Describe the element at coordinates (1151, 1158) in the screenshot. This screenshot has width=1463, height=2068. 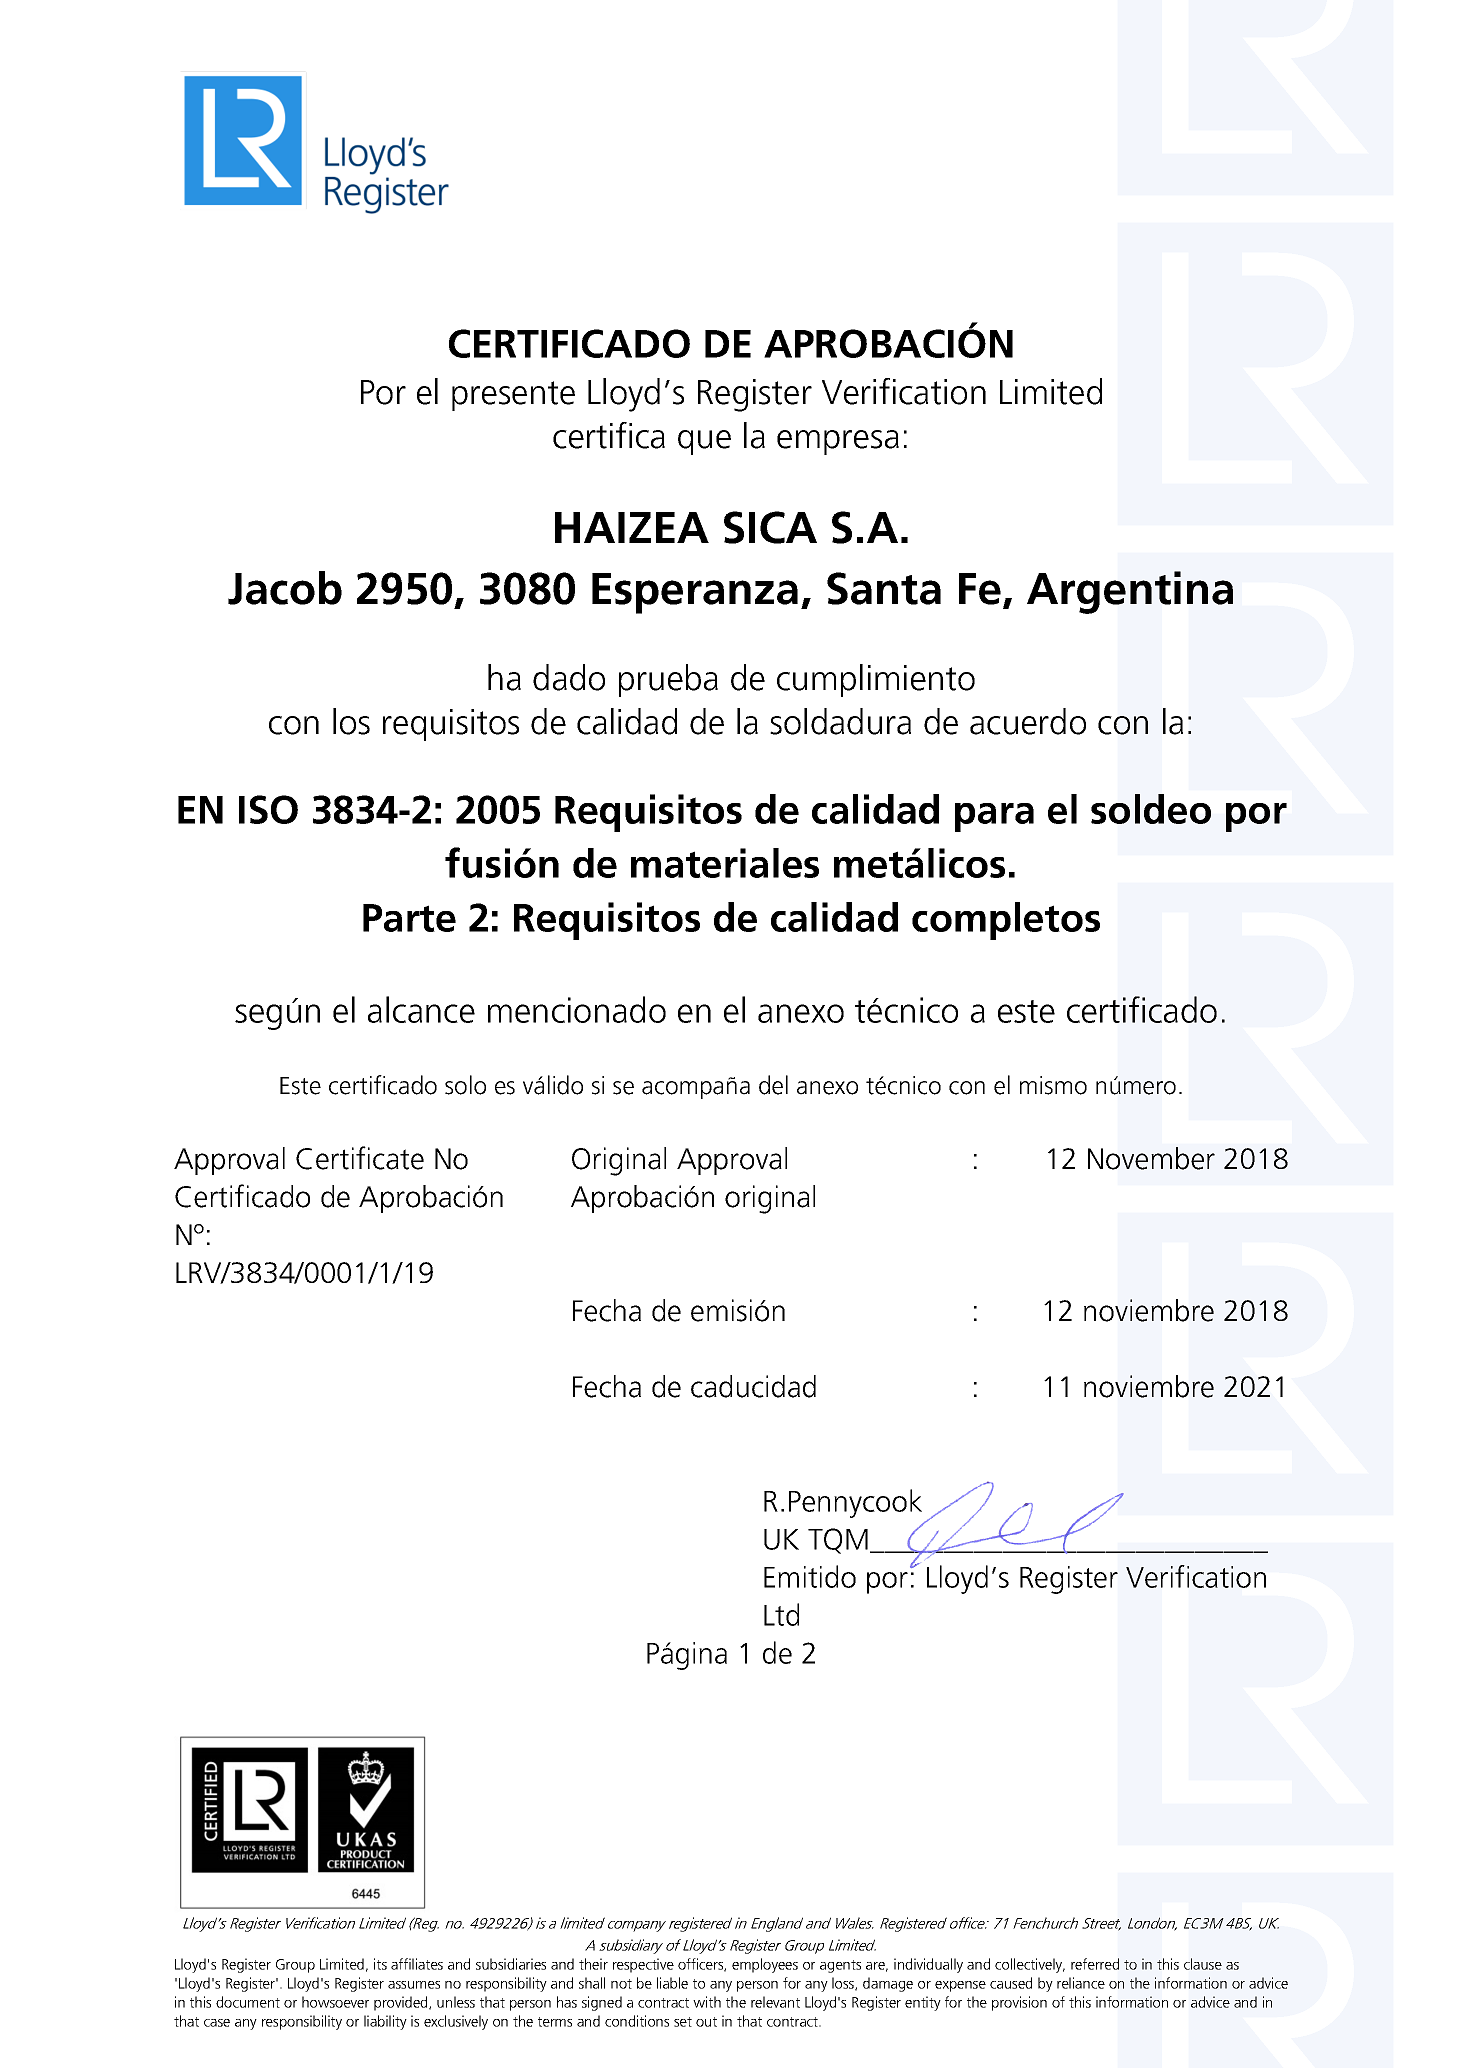
I see `November` at that location.
